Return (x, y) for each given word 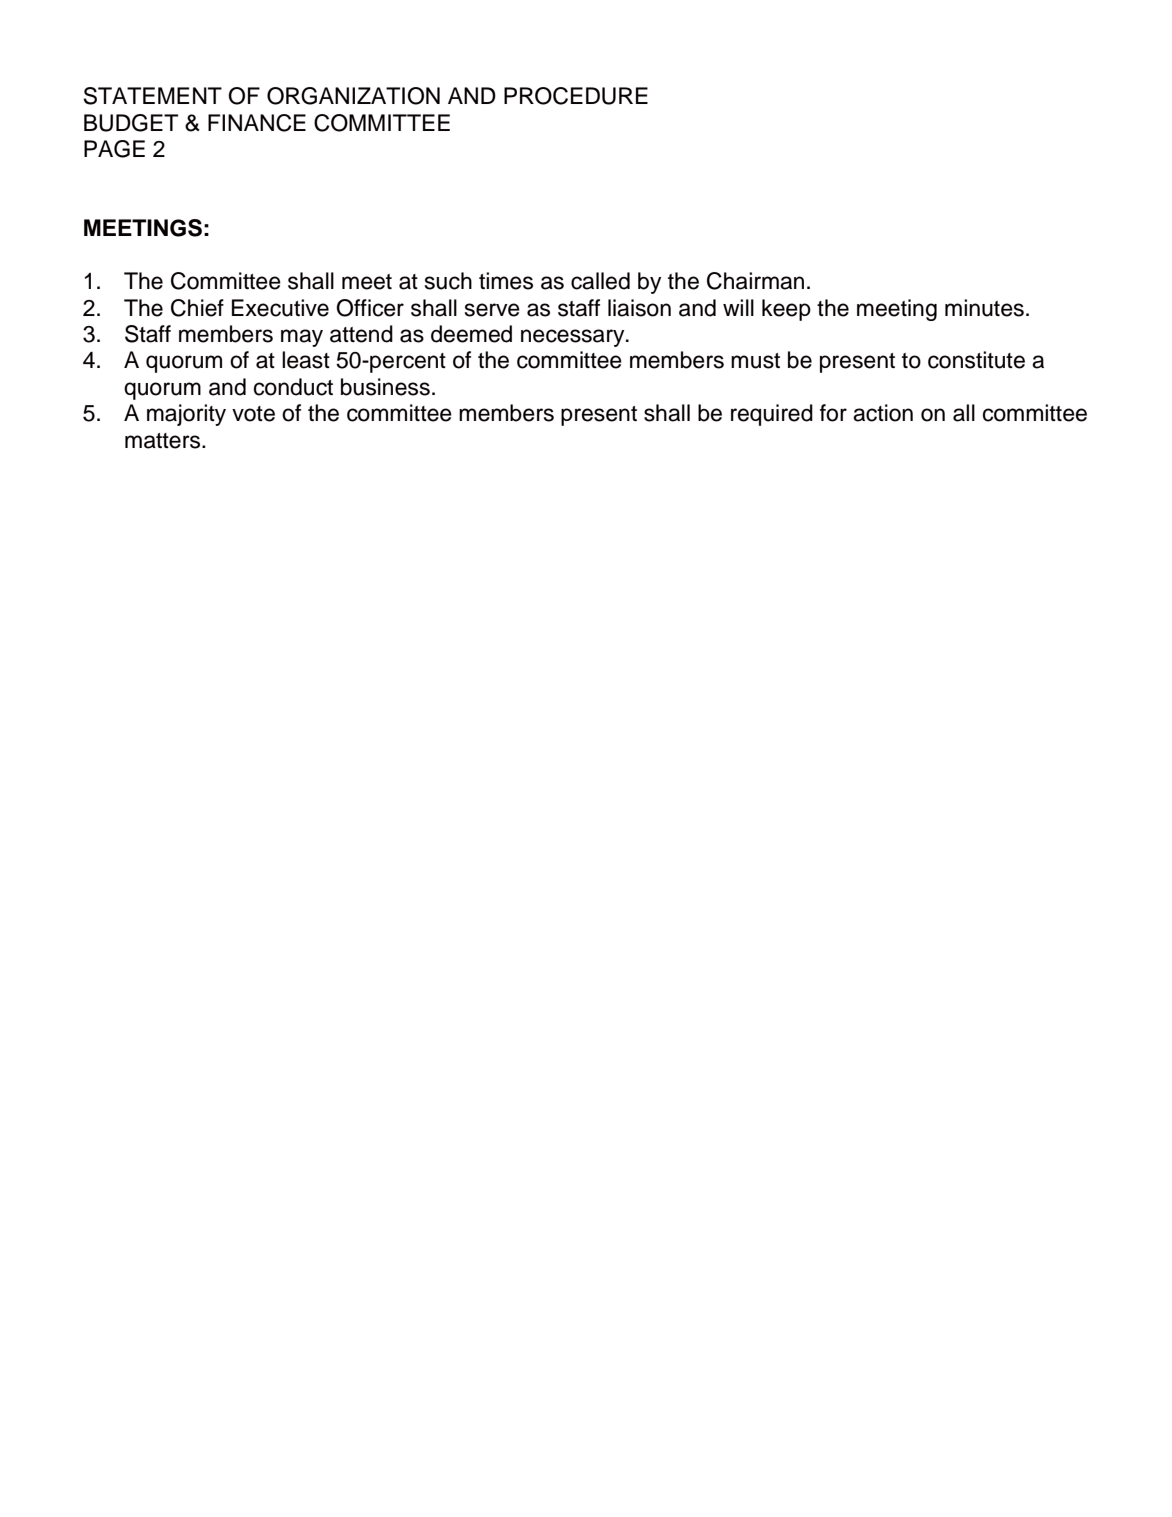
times (506, 281)
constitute (976, 360)
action (883, 413)
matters (162, 441)
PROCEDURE (576, 96)
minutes (984, 308)
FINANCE (257, 123)
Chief (197, 308)
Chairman (755, 281)
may (302, 338)
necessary (574, 338)
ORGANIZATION (353, 96)
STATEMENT (152, 96)
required (772, 415)
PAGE (114, 149)
